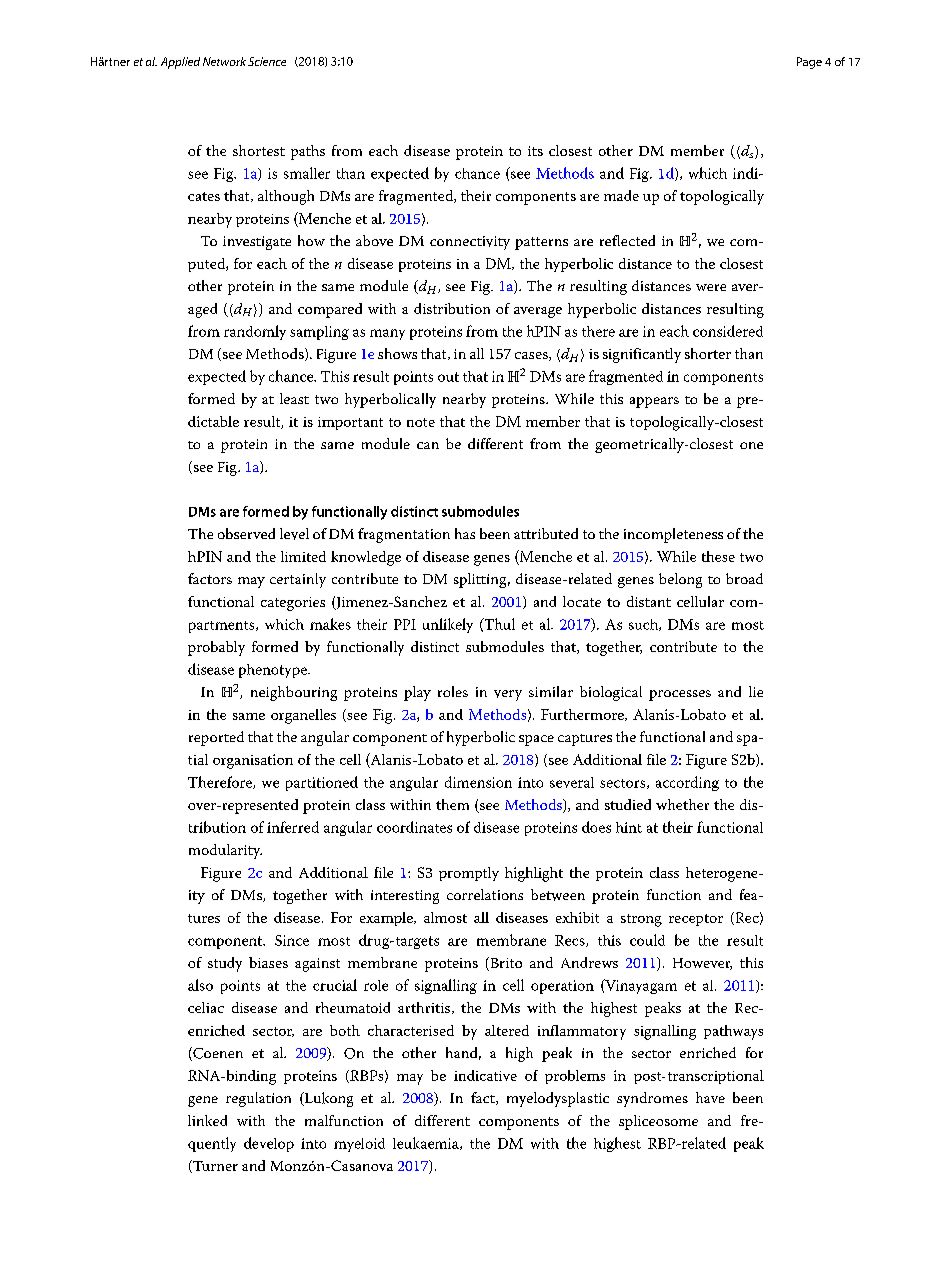 This page has width=952, height=1271. What do you see at coordinates (809, 63) in the page?
I see `Page` at bounding box center [809, 63].
